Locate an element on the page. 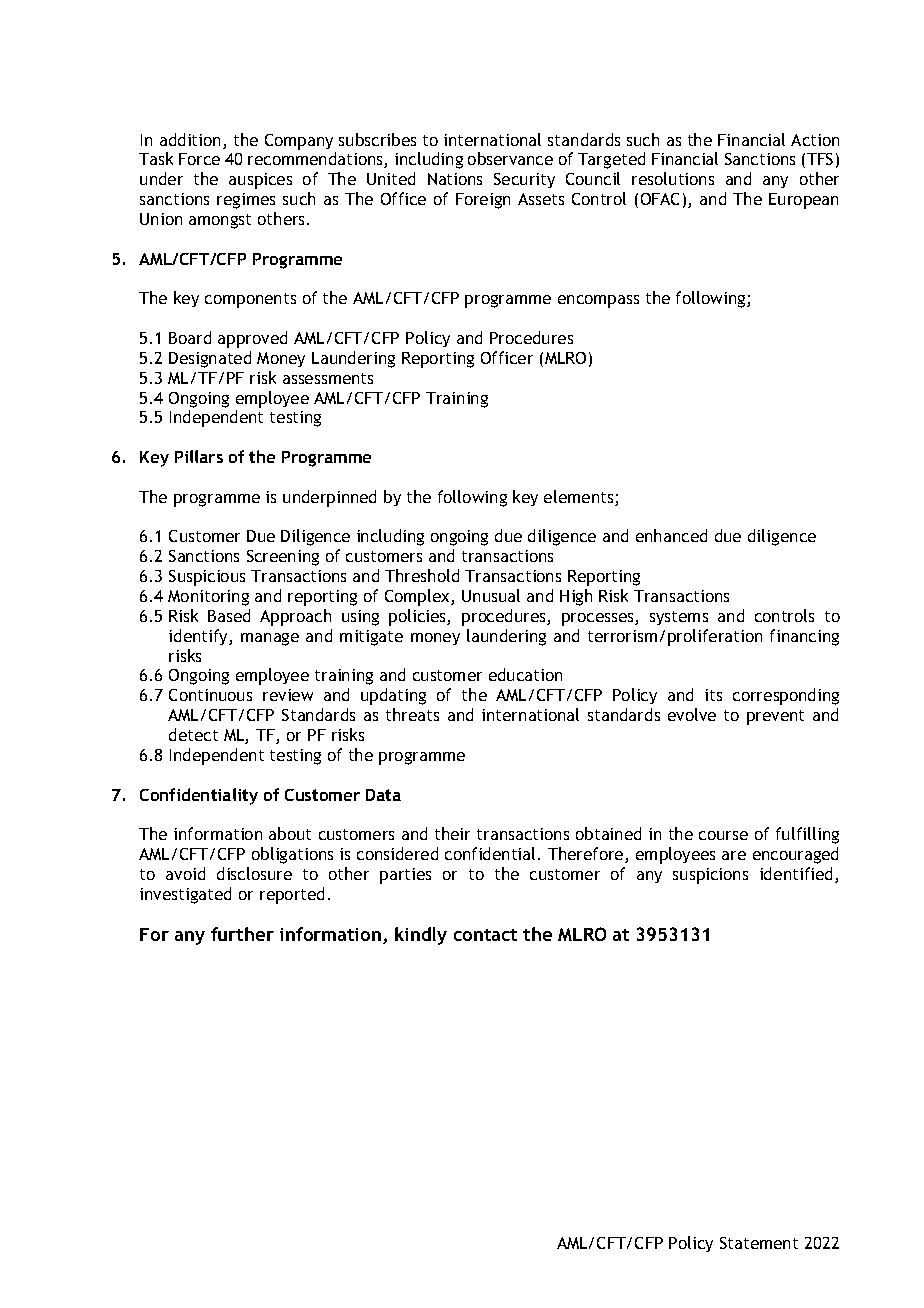 Image resolution: width=924 pixels, height=1308 pixels. observance is located at coordinates (510, 158).
